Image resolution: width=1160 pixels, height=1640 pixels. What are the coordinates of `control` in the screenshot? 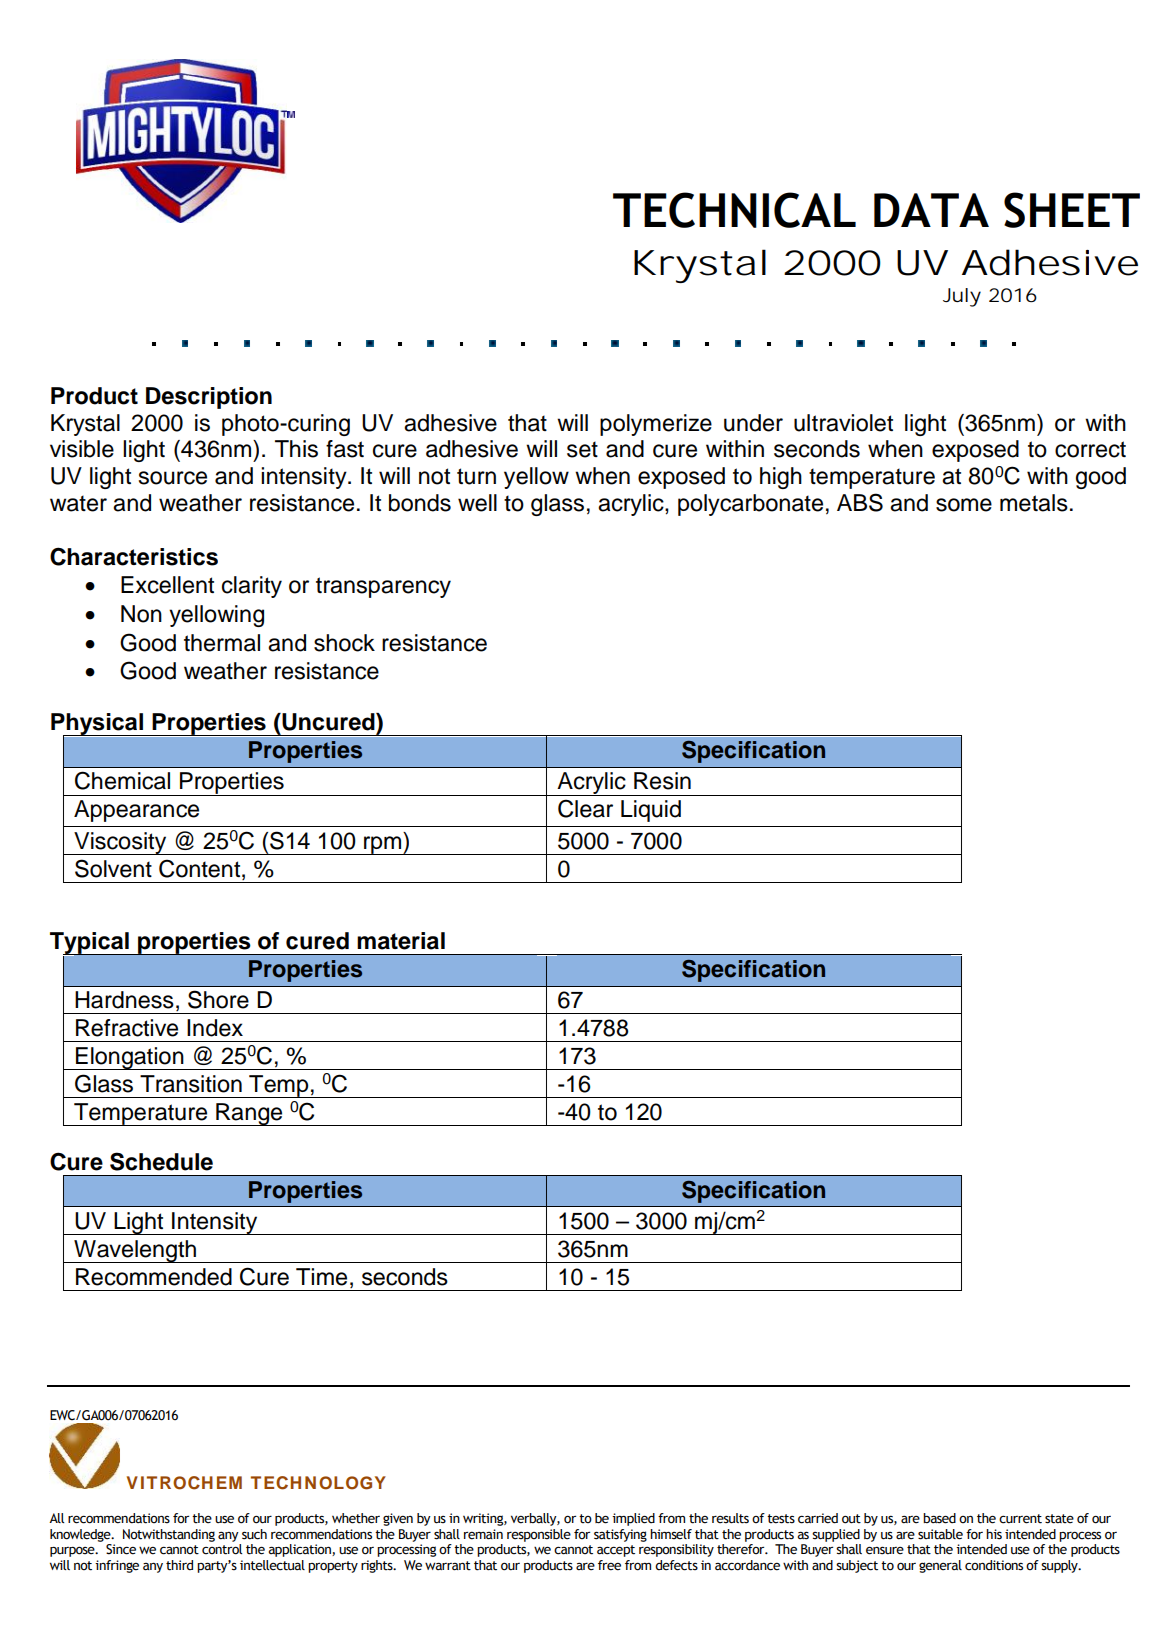 It's located at (222, 1549).
